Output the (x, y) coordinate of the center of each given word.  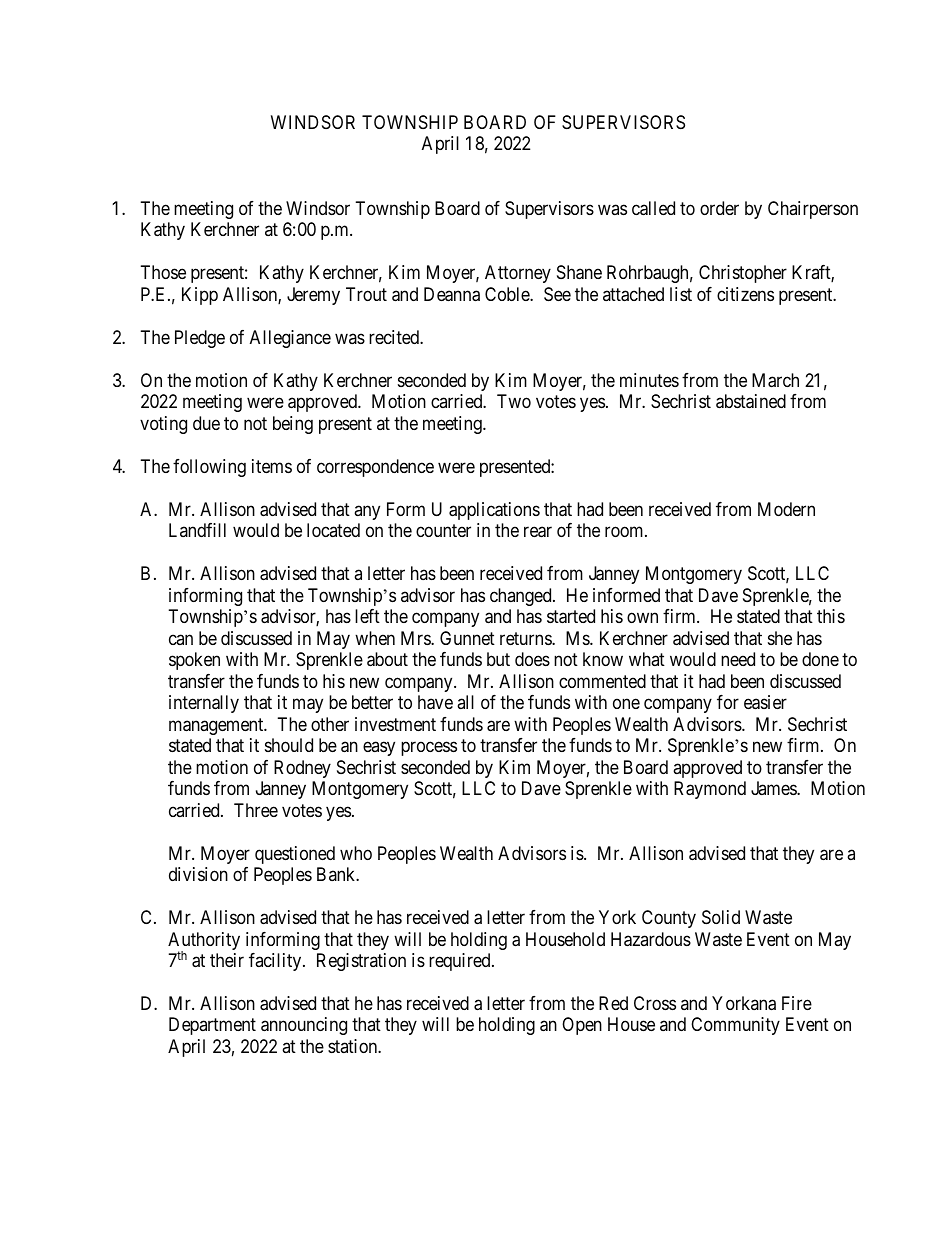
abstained (751, 401)
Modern (786, 509)
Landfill (197, 530)
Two (514, 401)
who (356, 853)
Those (163, 272)
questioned (295, 855)
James (774, 788)
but (498, 659)
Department (212, 1026)
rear (538, 532)
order (719, 208)
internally (204, 704)
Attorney (518, 274)
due (206, 423)
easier (765, 702)
